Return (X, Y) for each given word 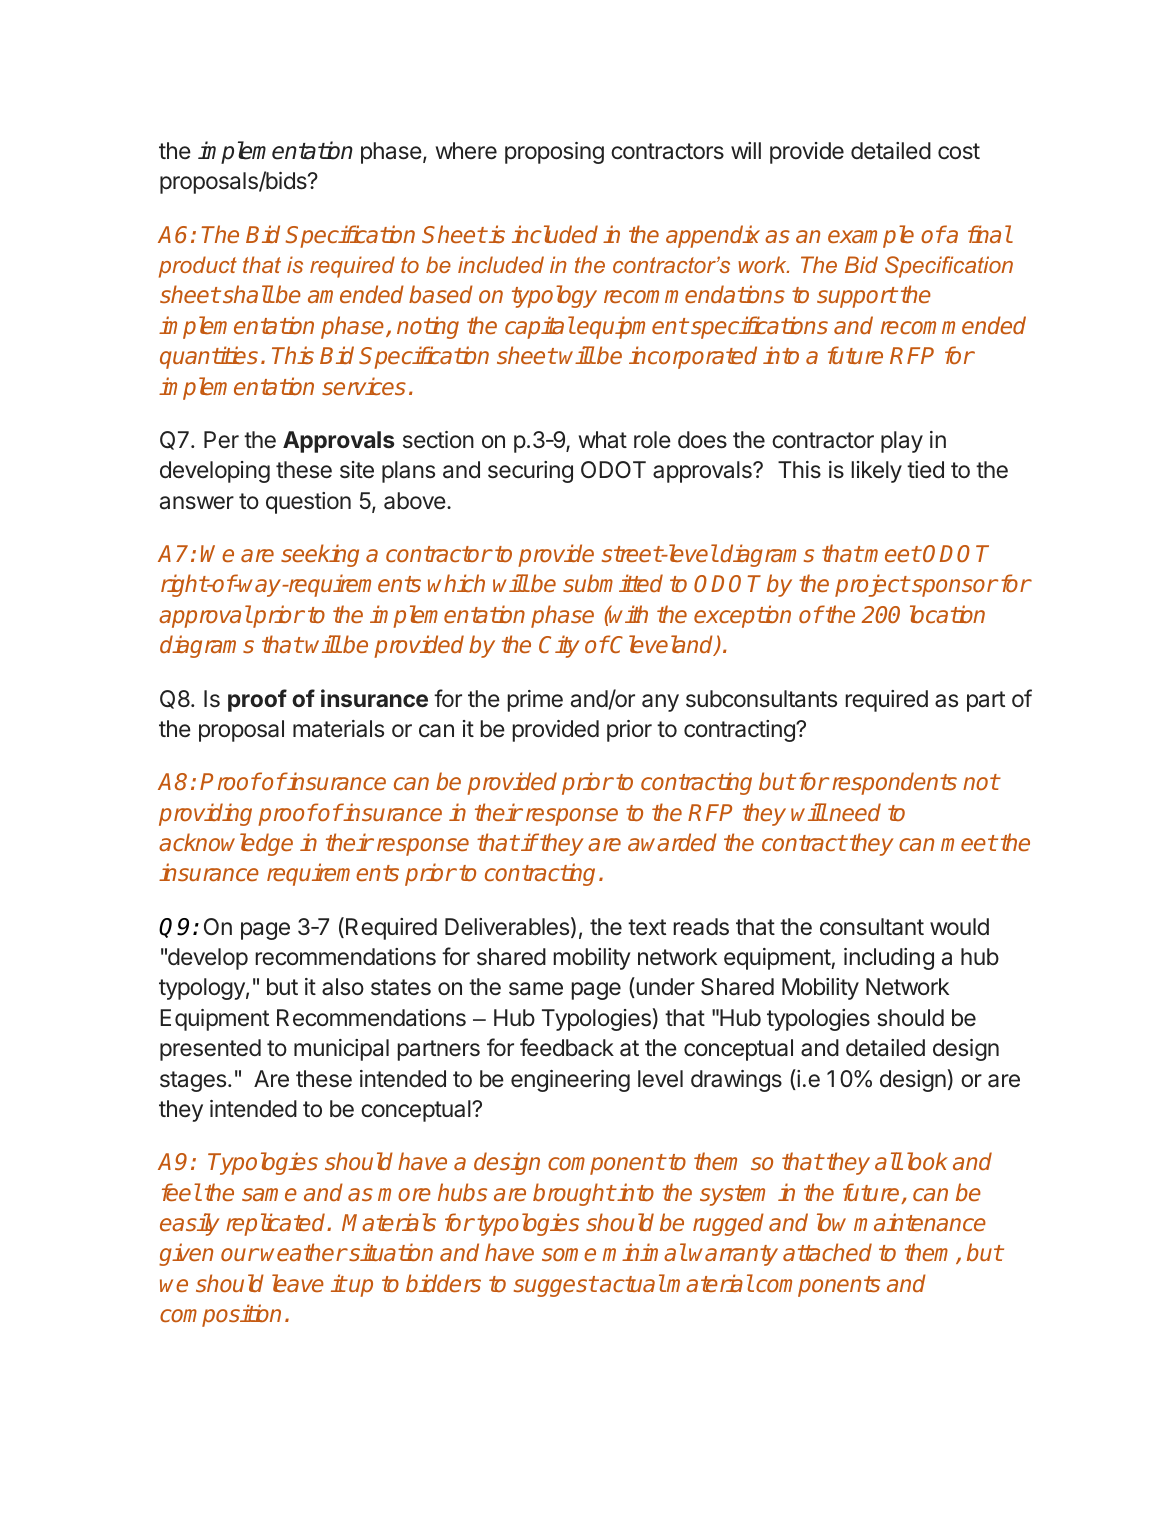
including (889, 959)
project (872, 585)
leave (298, 1283)
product (198, 267)
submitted (613, 583)
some (569, 1254)
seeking (320, 555)
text (647, 927)
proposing (554, 153)
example (871, 236)
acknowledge (226, 844)
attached (827, 1252)
